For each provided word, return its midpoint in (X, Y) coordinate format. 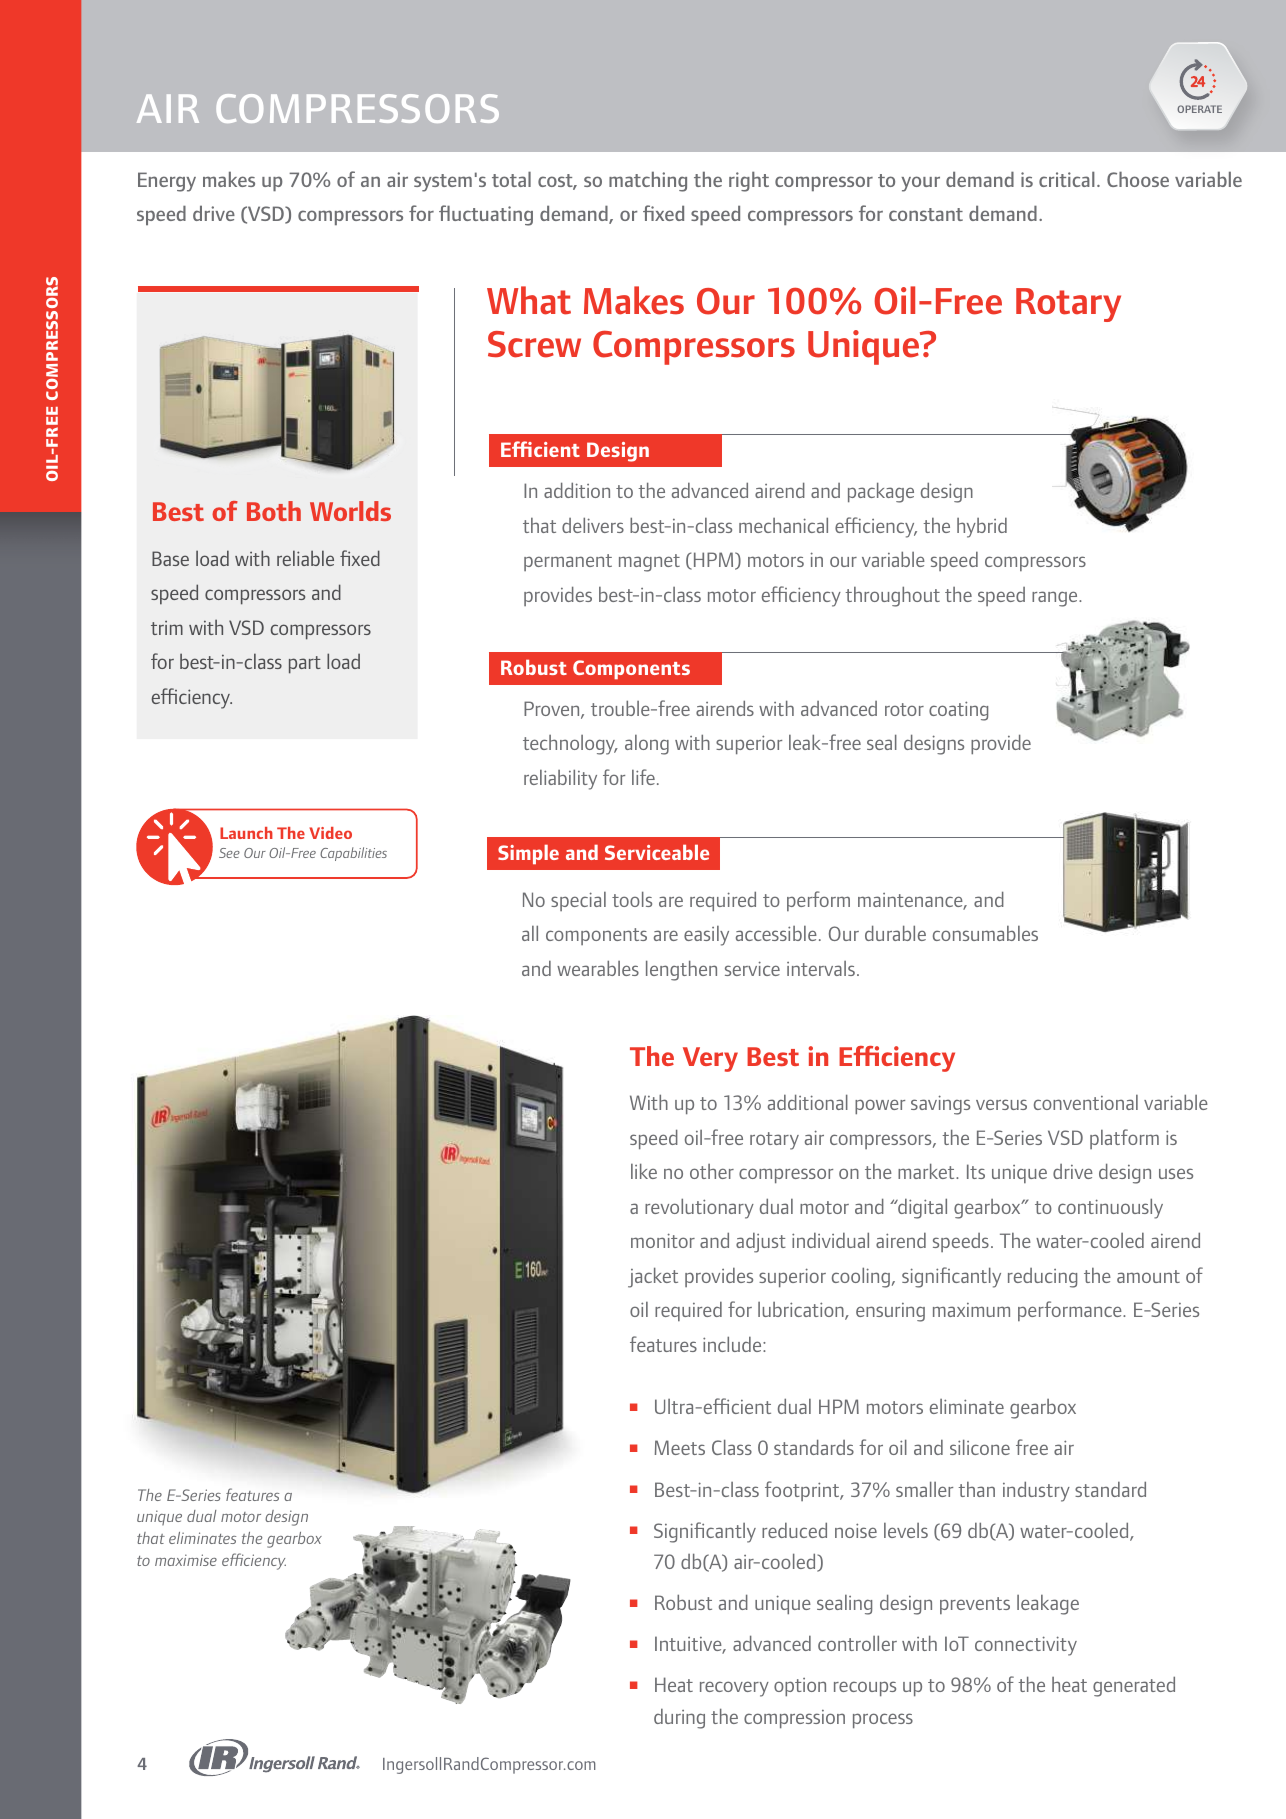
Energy (167, 182)
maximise (186, 1560)
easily (706, 936)
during (679, 1719)
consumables (985, 933)
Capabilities (353, 854)
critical (1067, 179)
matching (648, 181)
